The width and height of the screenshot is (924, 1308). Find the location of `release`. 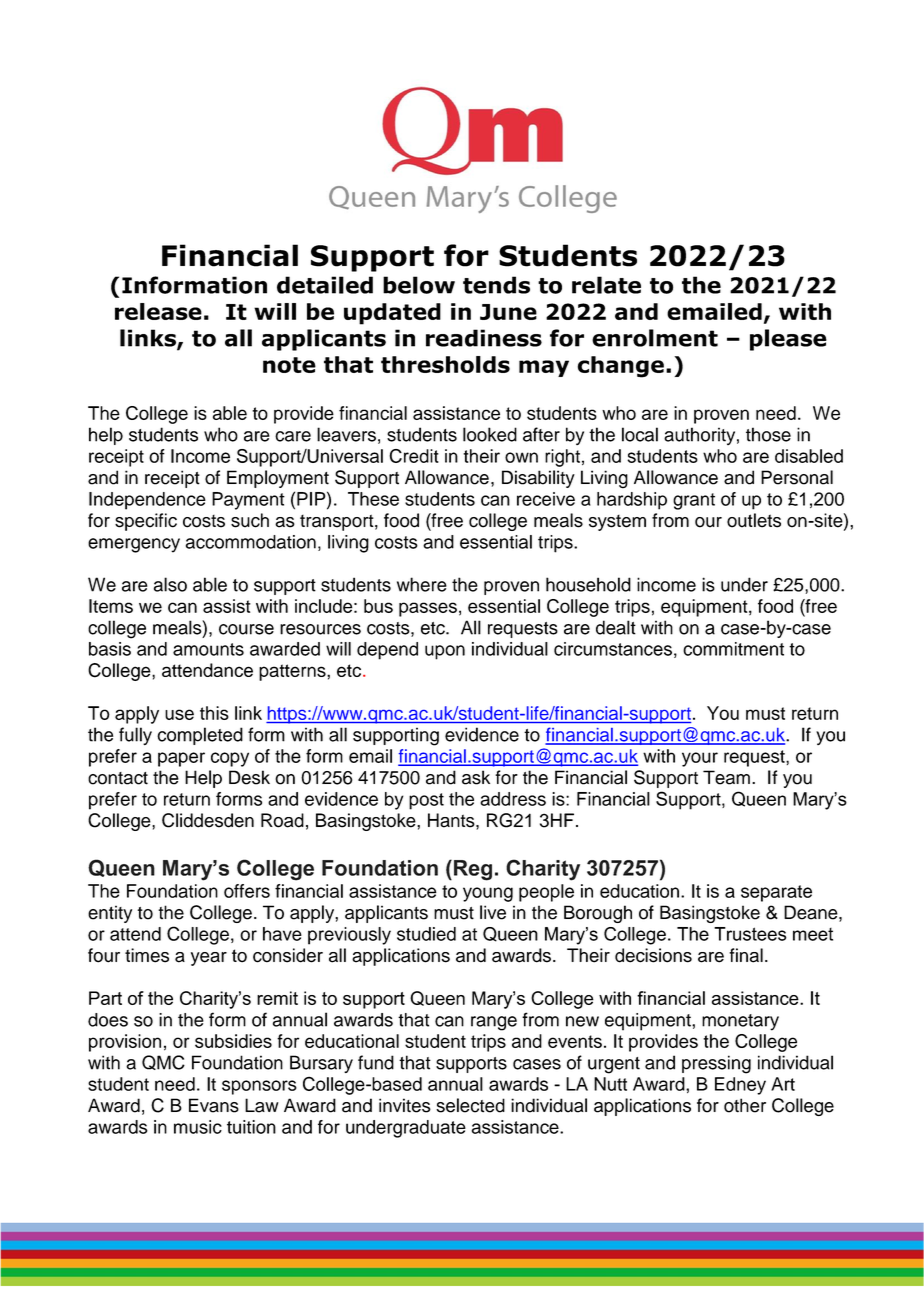

release is located at coordinates (158, 311).
